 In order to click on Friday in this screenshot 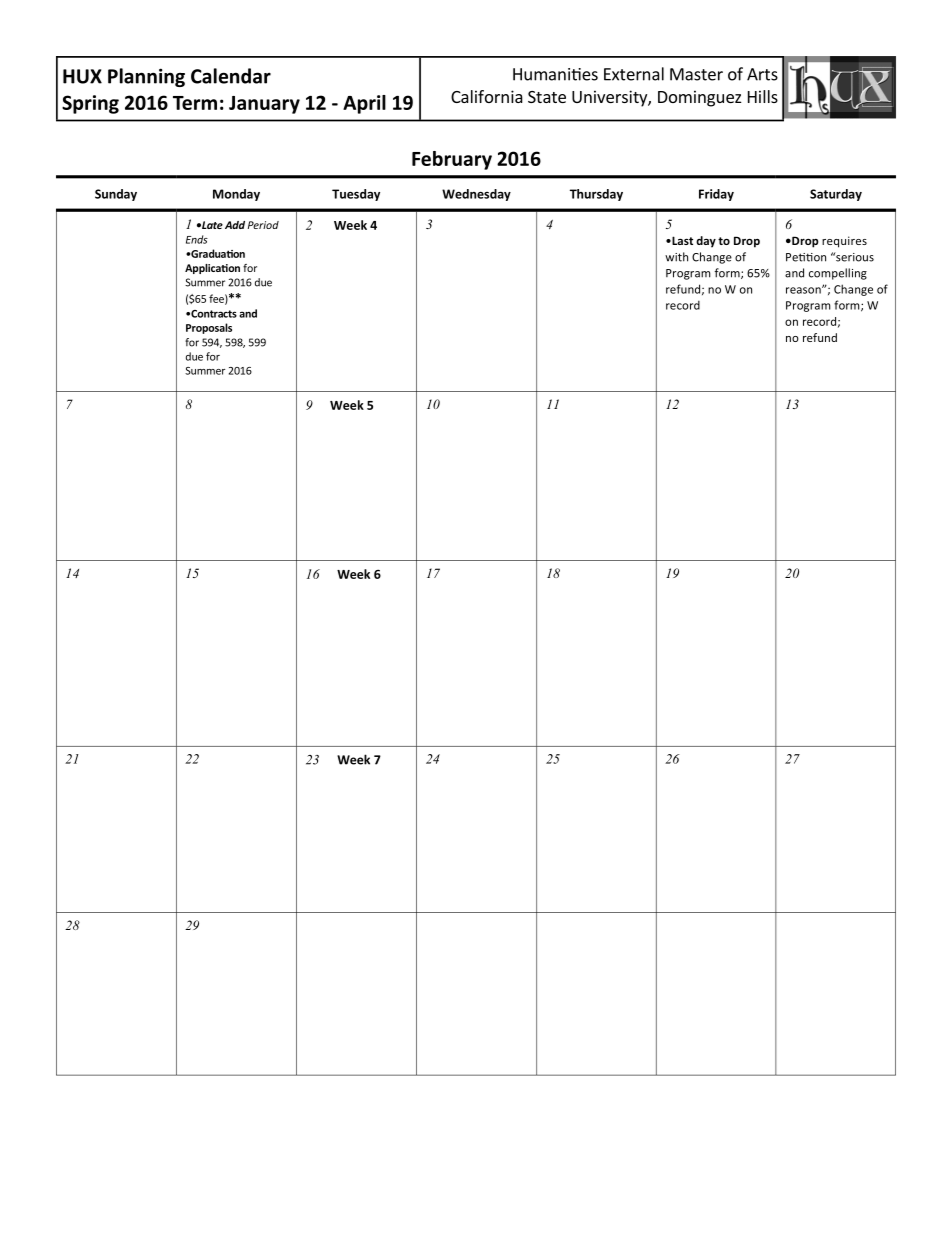, I will do `click(716, 195)`.
